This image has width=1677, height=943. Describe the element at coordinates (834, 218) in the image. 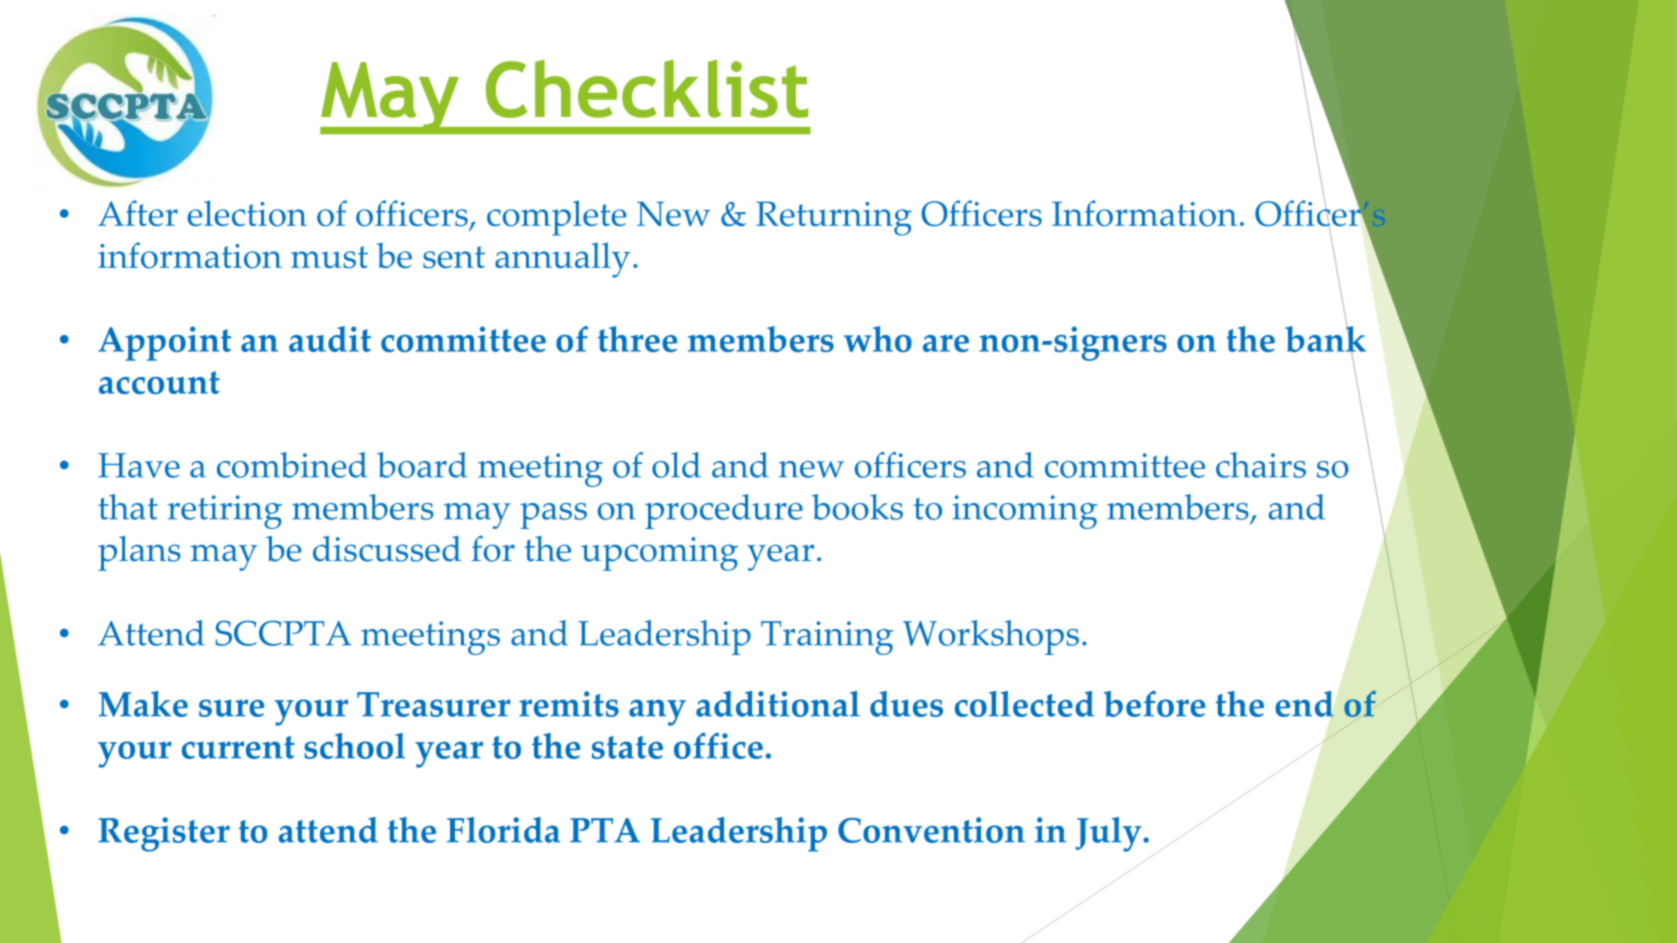

I see `Returning` at that location.
